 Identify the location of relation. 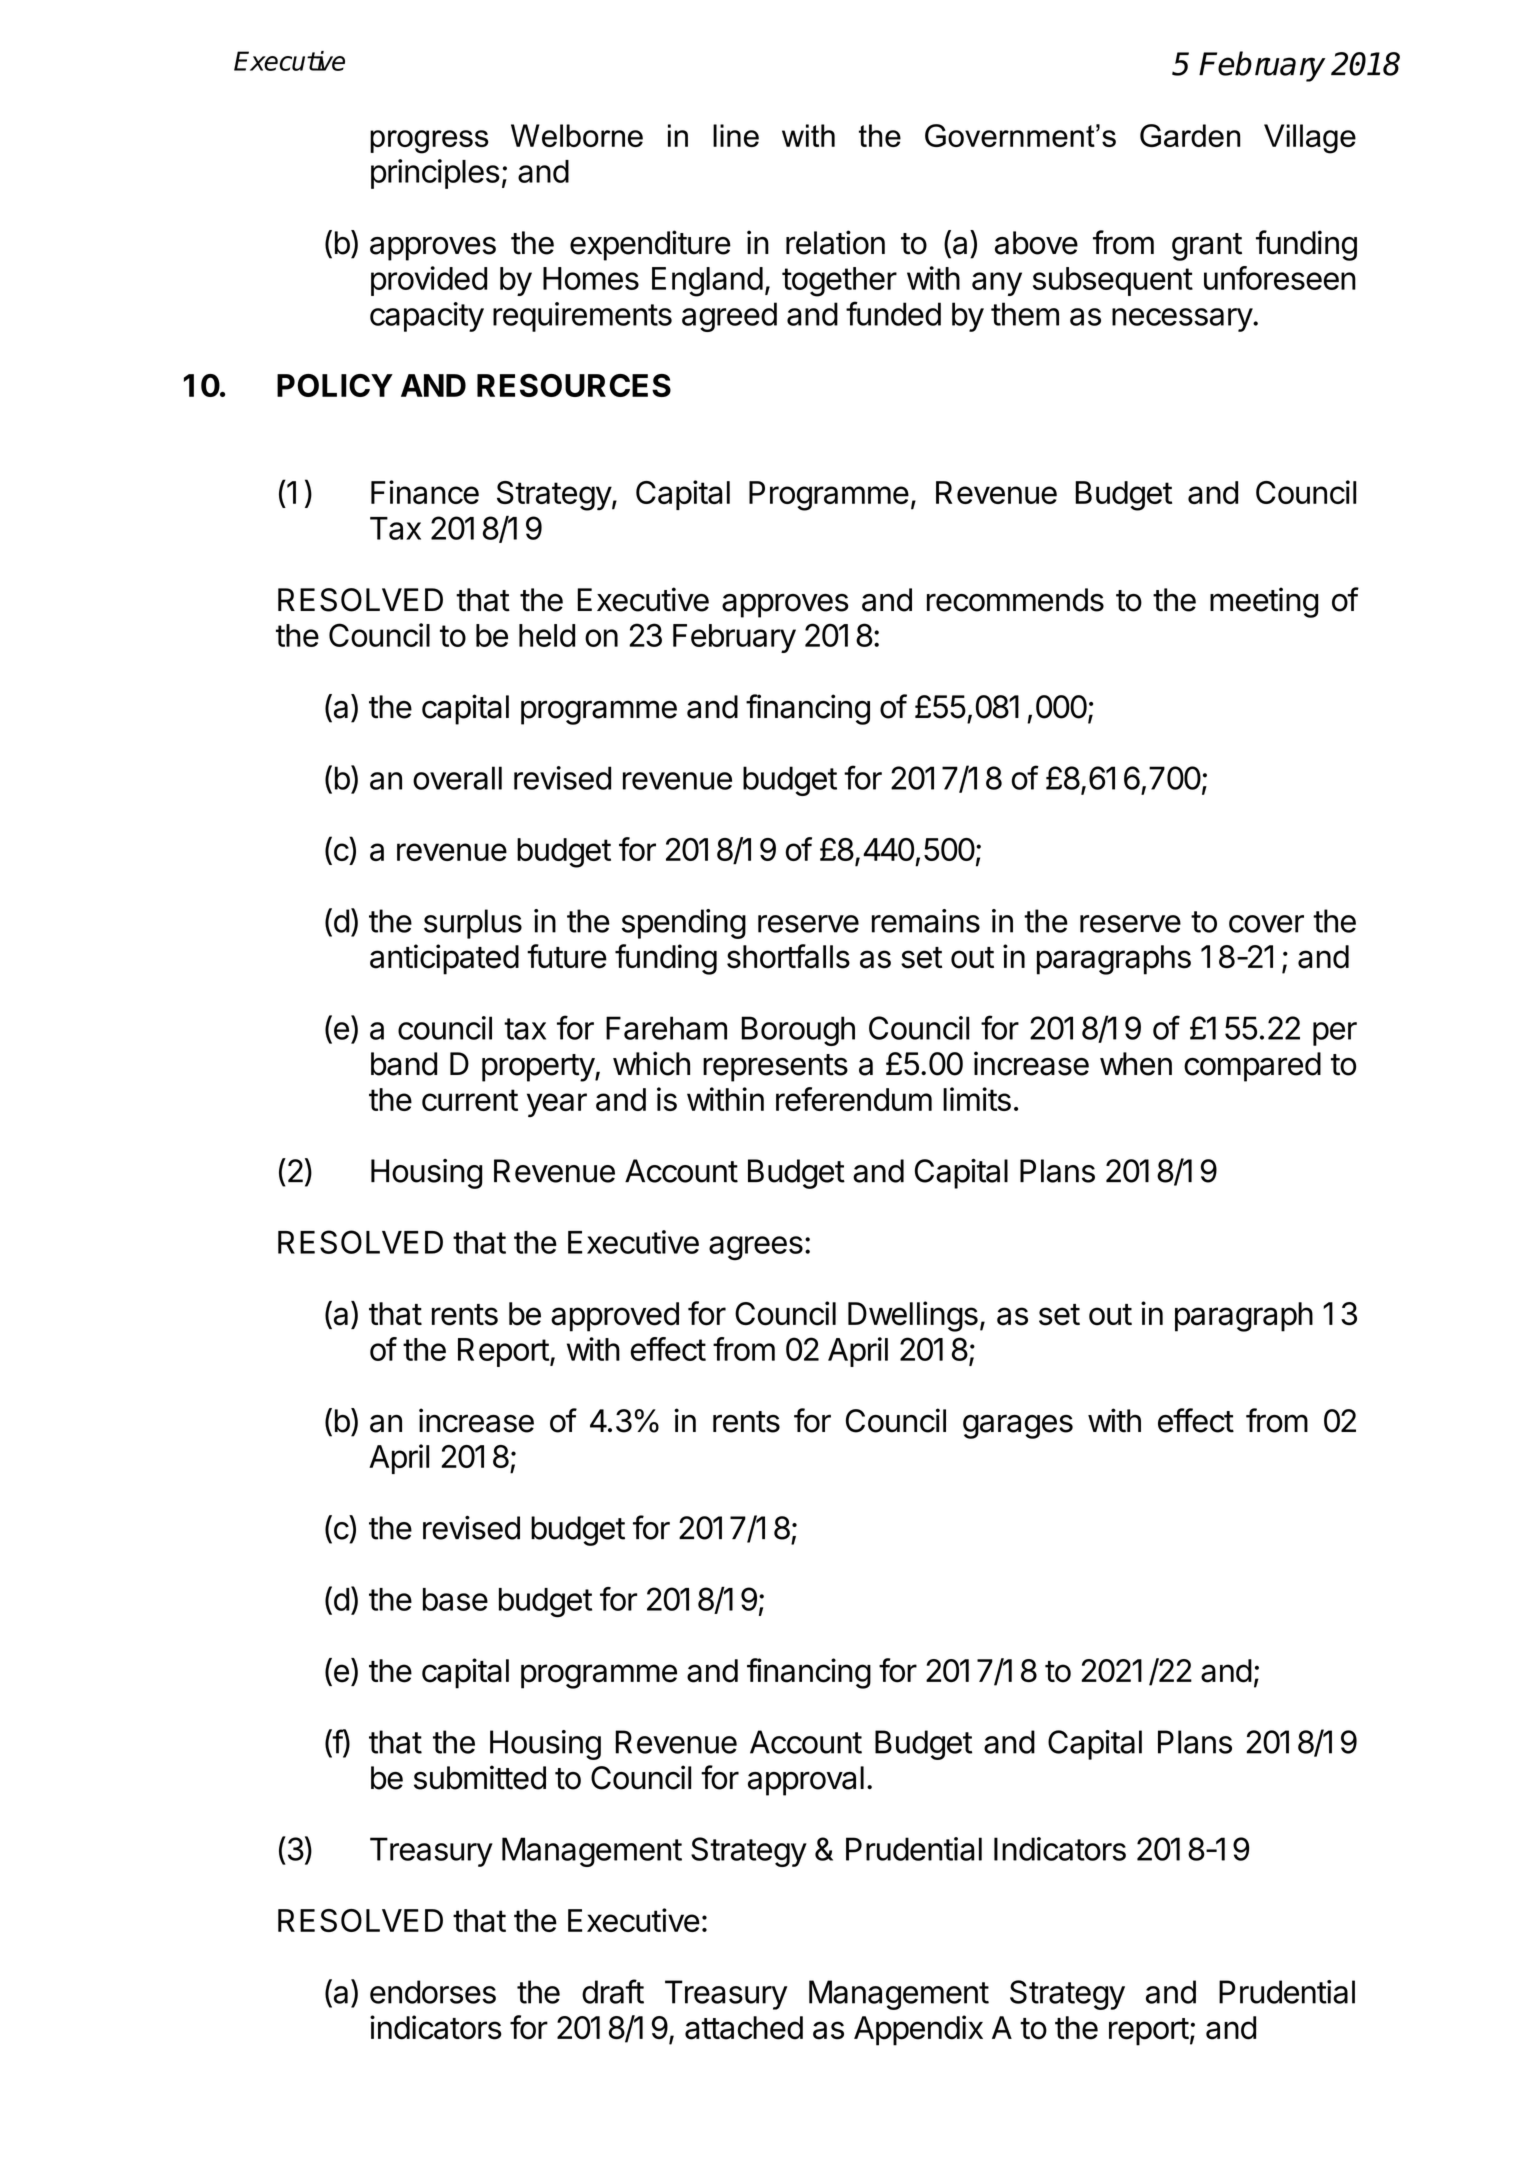
(835, 242).
